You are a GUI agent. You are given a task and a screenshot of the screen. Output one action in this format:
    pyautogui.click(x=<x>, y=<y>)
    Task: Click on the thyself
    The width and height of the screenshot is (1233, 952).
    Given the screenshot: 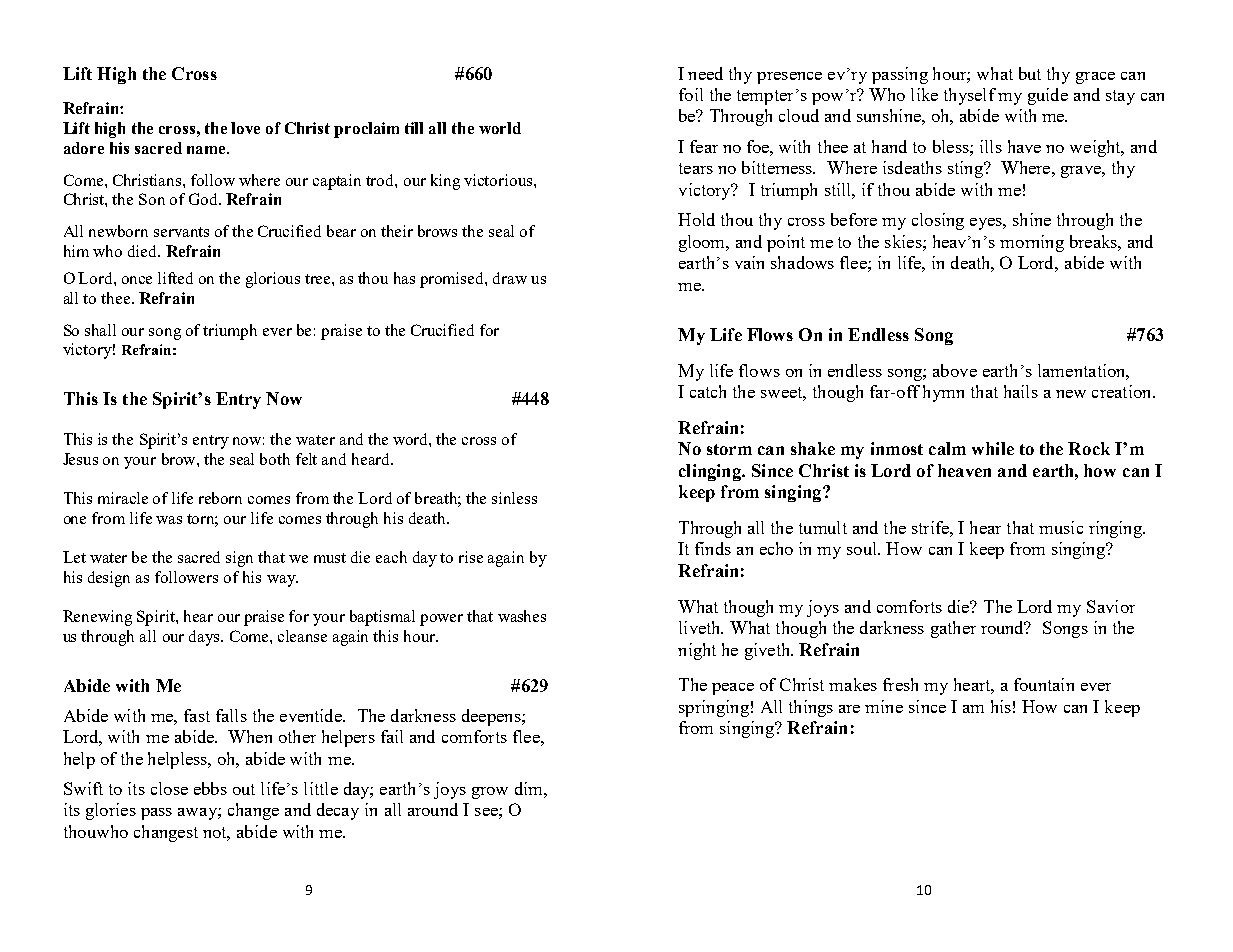 What is the action you would take?
    pyautogui.click(x=970, y=96)
